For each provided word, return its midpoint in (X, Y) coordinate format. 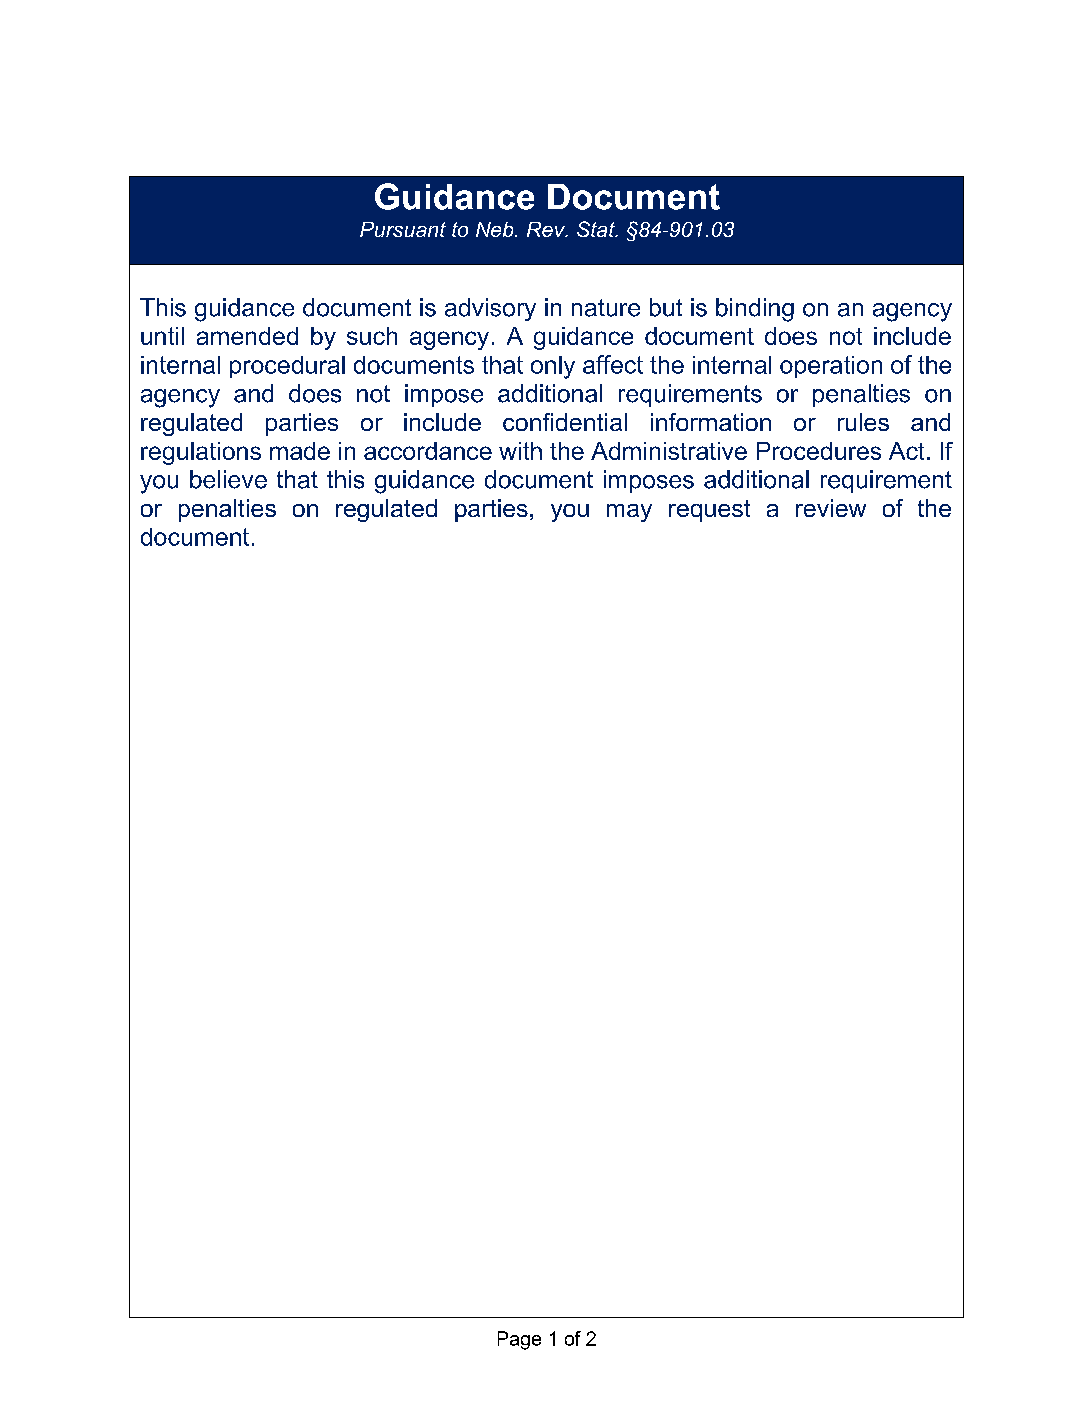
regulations (201, 453)
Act (906, 451)
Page (519, 1340)
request (709, 511)
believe (228, 479)
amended (247, 336)
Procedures (819, 451)
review (831, 508)
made (300, 451)
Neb (496, 229)
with (520, 451)
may (629, 513)
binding (755, 310)
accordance (428, 451)
